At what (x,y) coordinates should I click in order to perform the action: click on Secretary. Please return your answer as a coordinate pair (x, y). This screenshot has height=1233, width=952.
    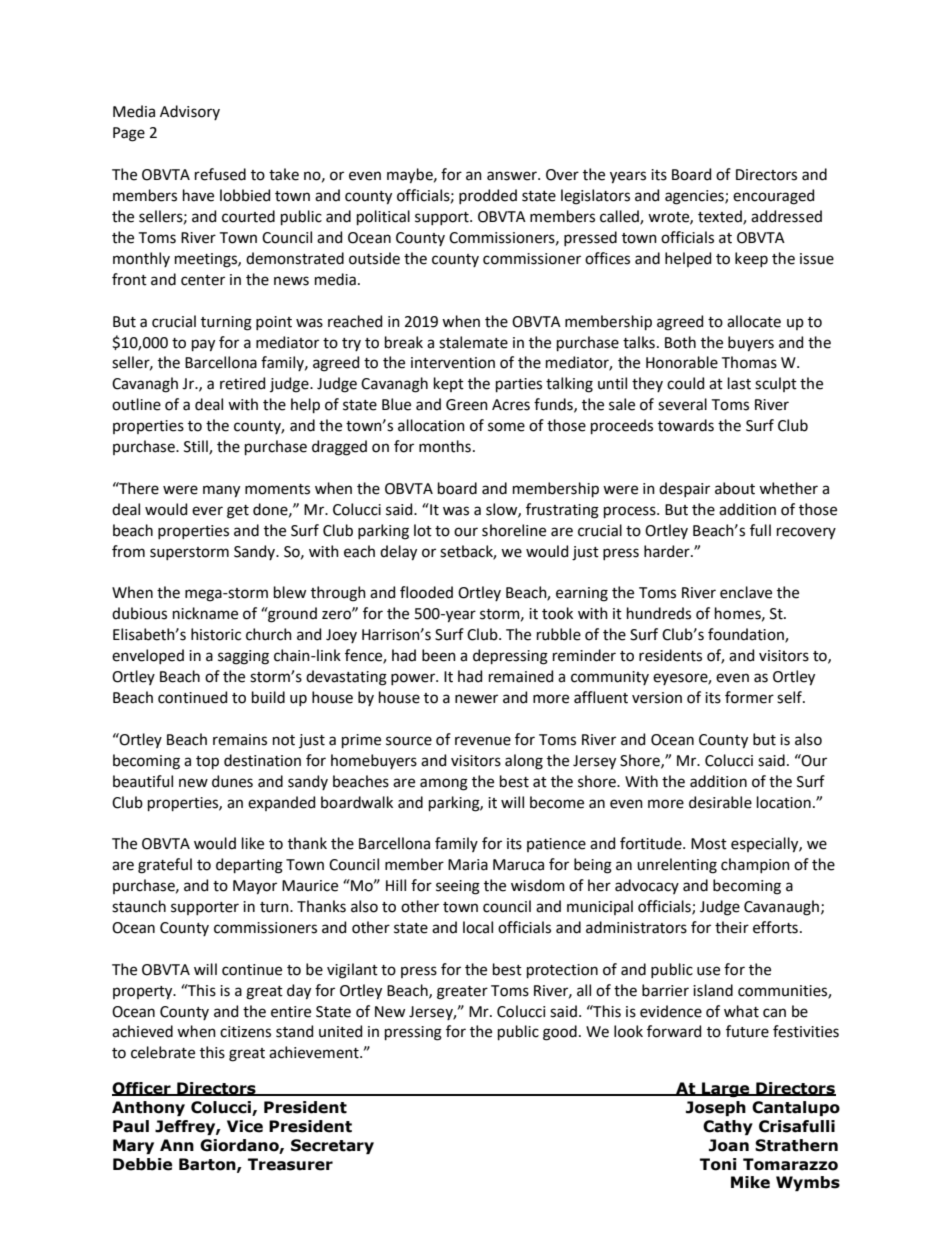
    Looking at the image, I should click on (332, 1146).
